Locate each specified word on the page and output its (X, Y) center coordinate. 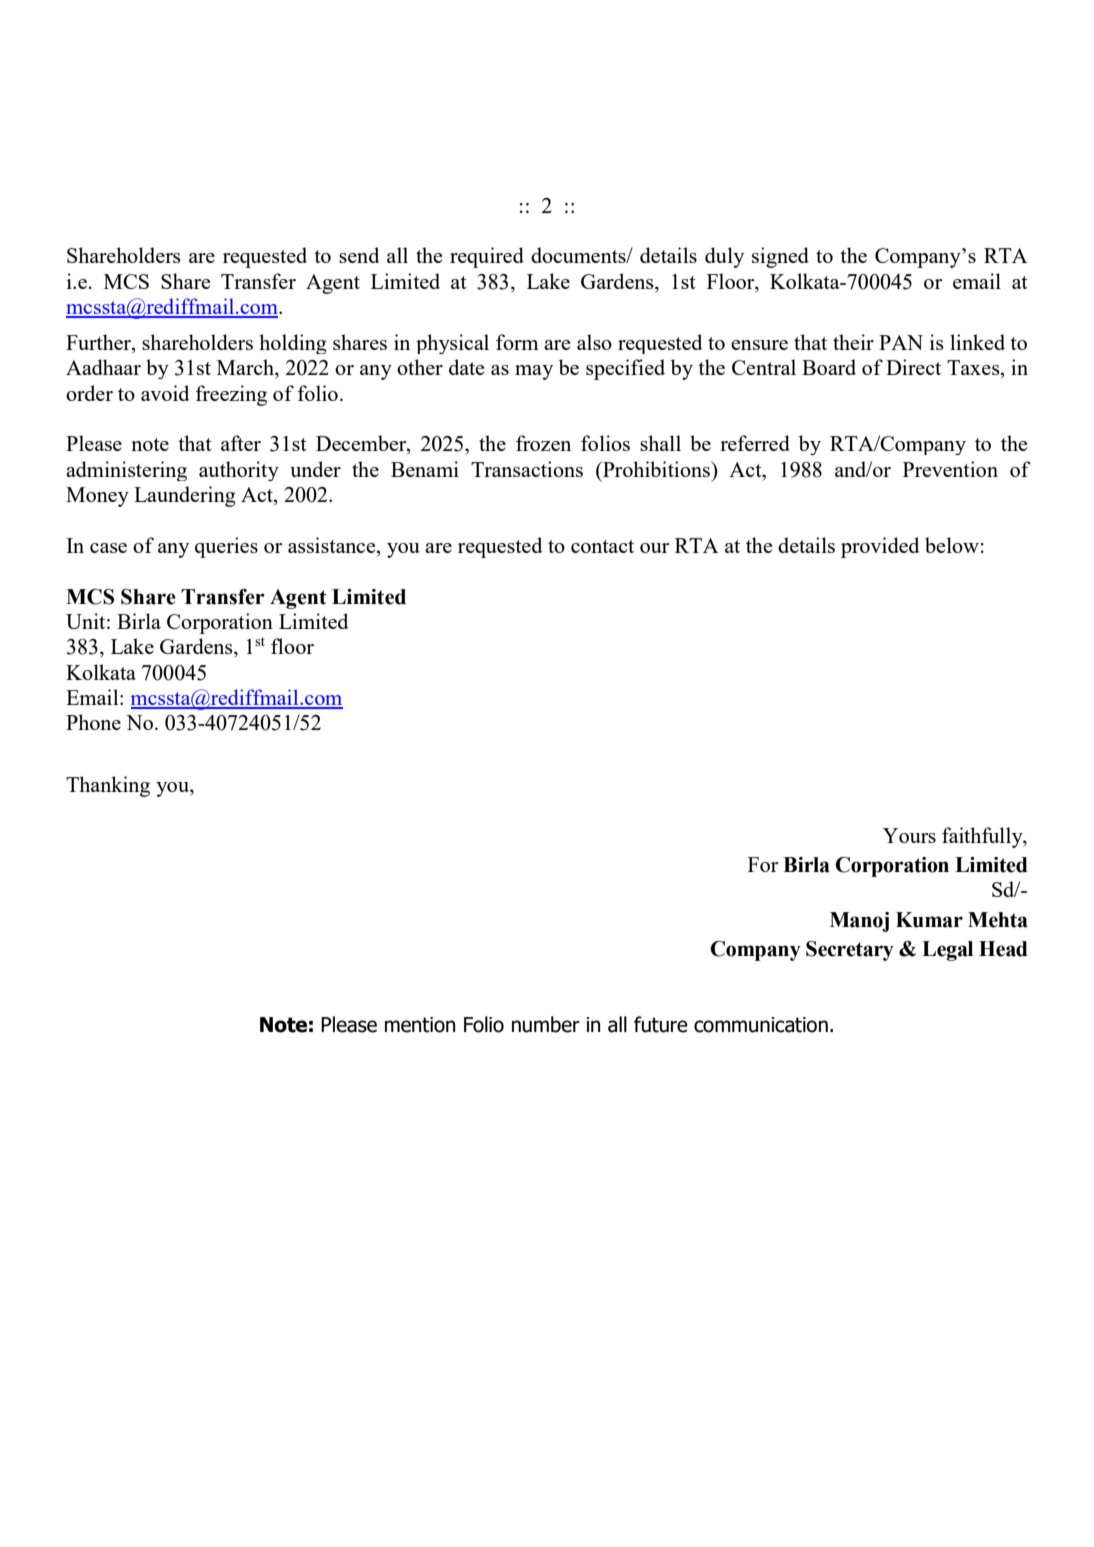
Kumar (929, 920)
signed (780, 257)
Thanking (108, 786)
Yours (909, 835)
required (487, 257)
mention (420, 1025)
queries (226, 547)
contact (602, 546)
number (546, 1024)
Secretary (850, 951)
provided (880, 547)
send (359, 255)
